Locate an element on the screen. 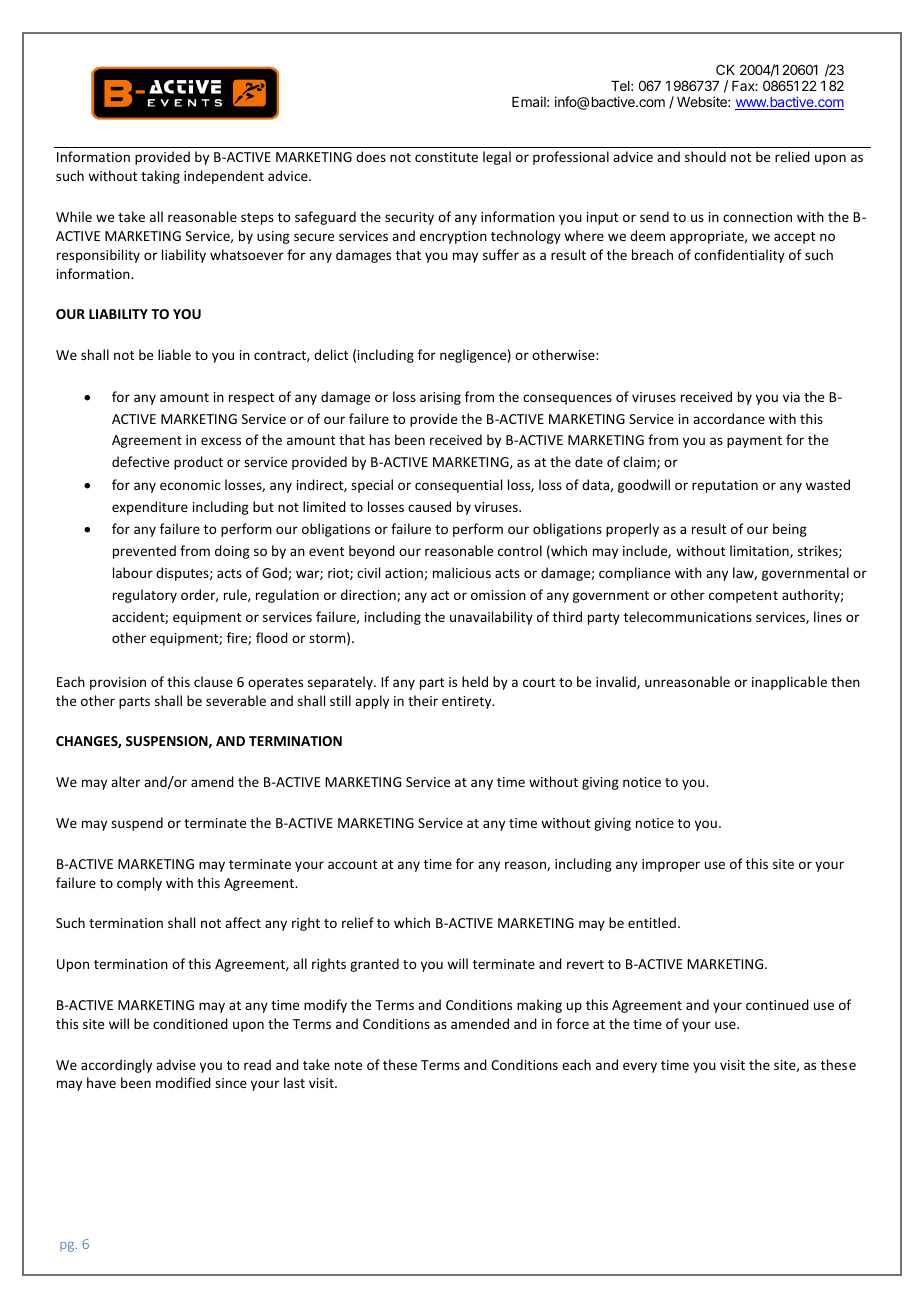 The image size is (924, 1308). taking is located at coordinates (160, 177).
